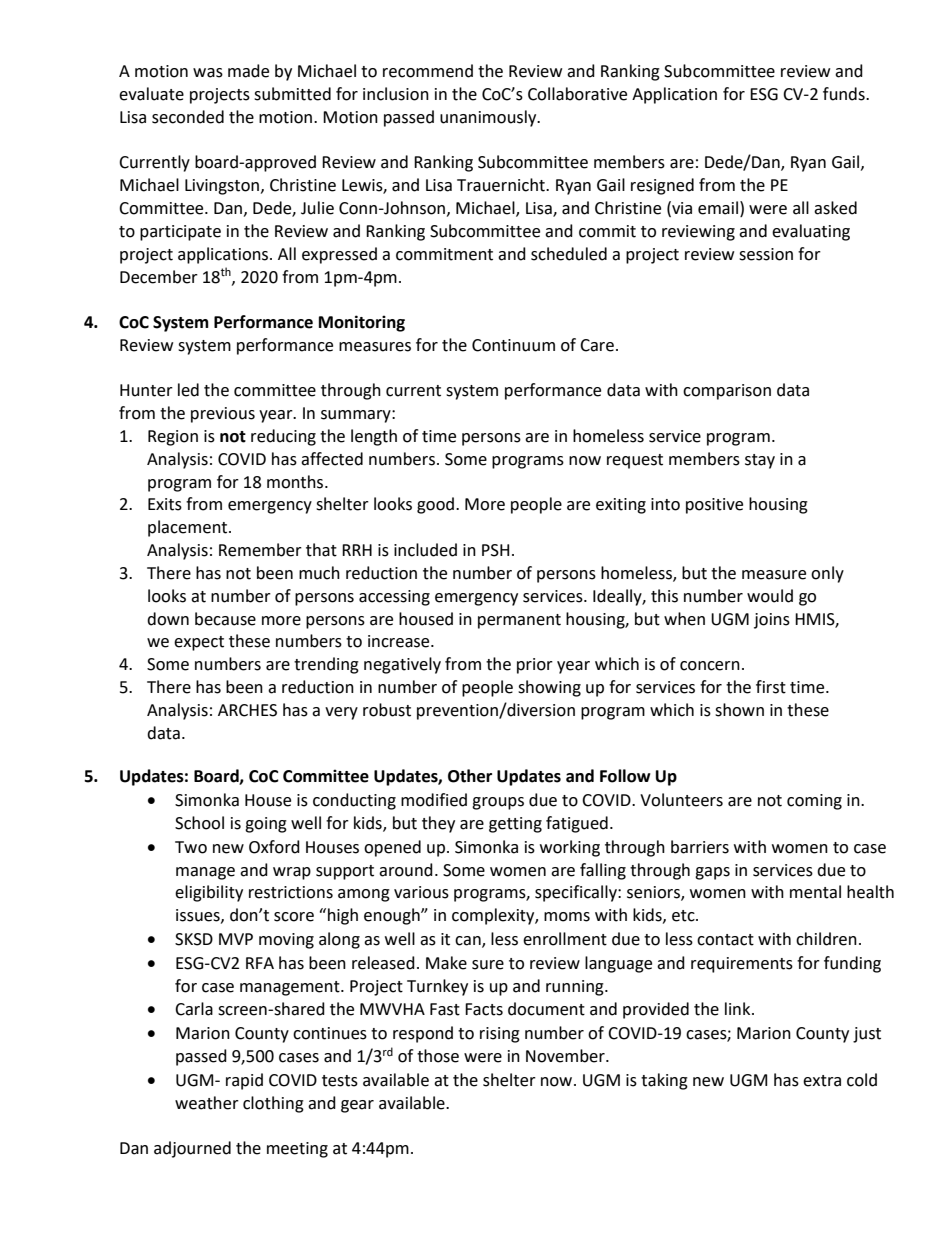  Describe the element at coordinates (489, 118) in the screenshot. I see `unanimously` at that location.
